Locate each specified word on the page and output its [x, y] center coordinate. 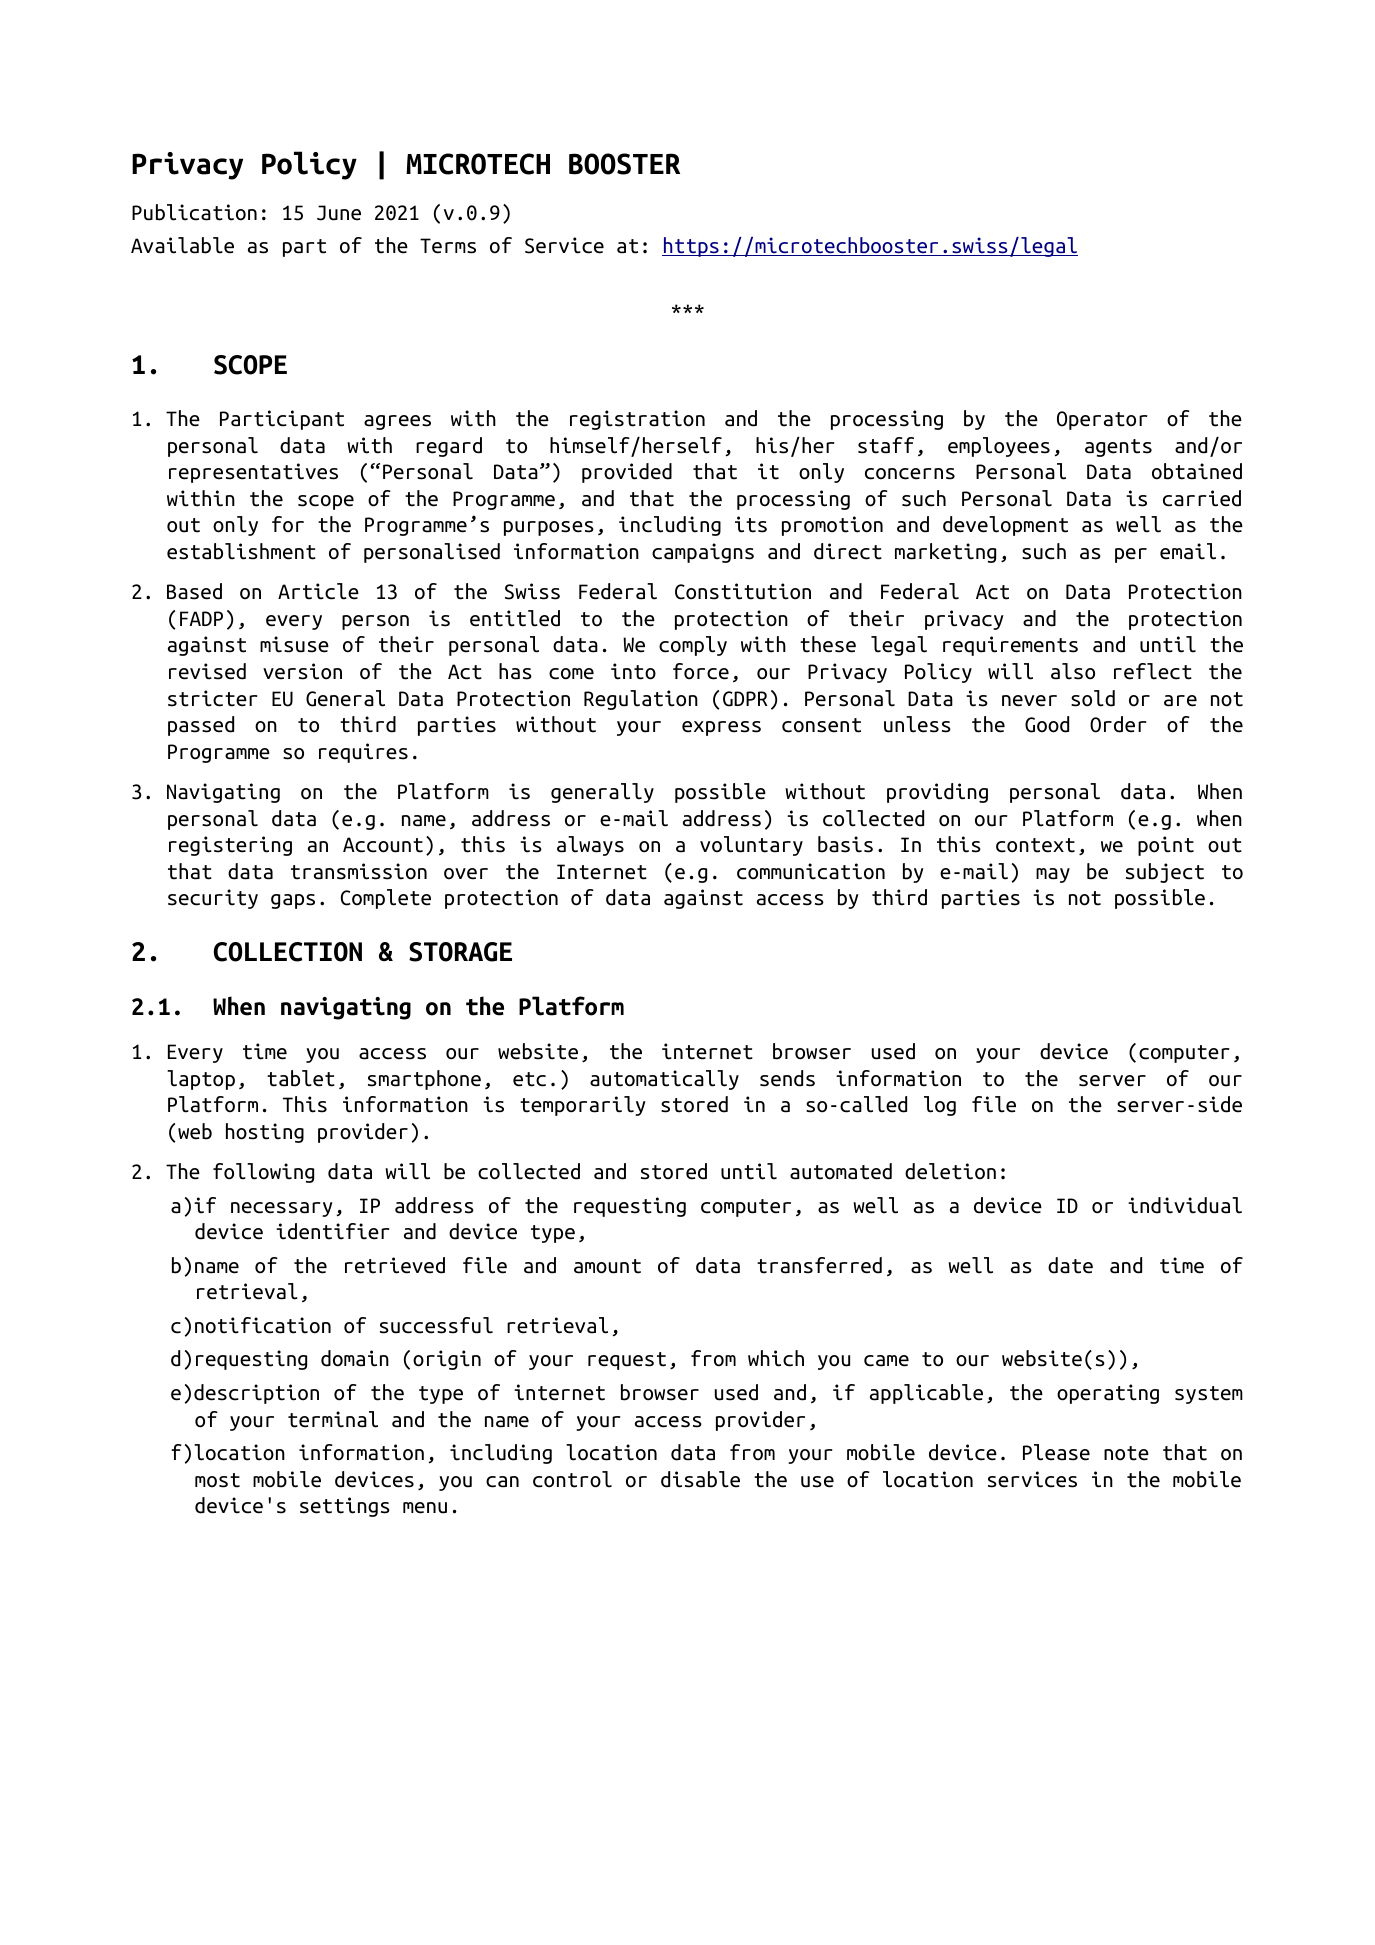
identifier [333, 1231]
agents [1118, 448]
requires [363, 753]
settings [345, 1507]
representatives [253, 473]
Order [1118, 724]
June [339, 213]
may [1053, 875]
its [751, 524]
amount [607, 1266]
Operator [1102, 420]
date [1070, 1265]
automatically [664, 1080]
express [721, 728]
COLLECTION [288, 952]
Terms [448, 246]
